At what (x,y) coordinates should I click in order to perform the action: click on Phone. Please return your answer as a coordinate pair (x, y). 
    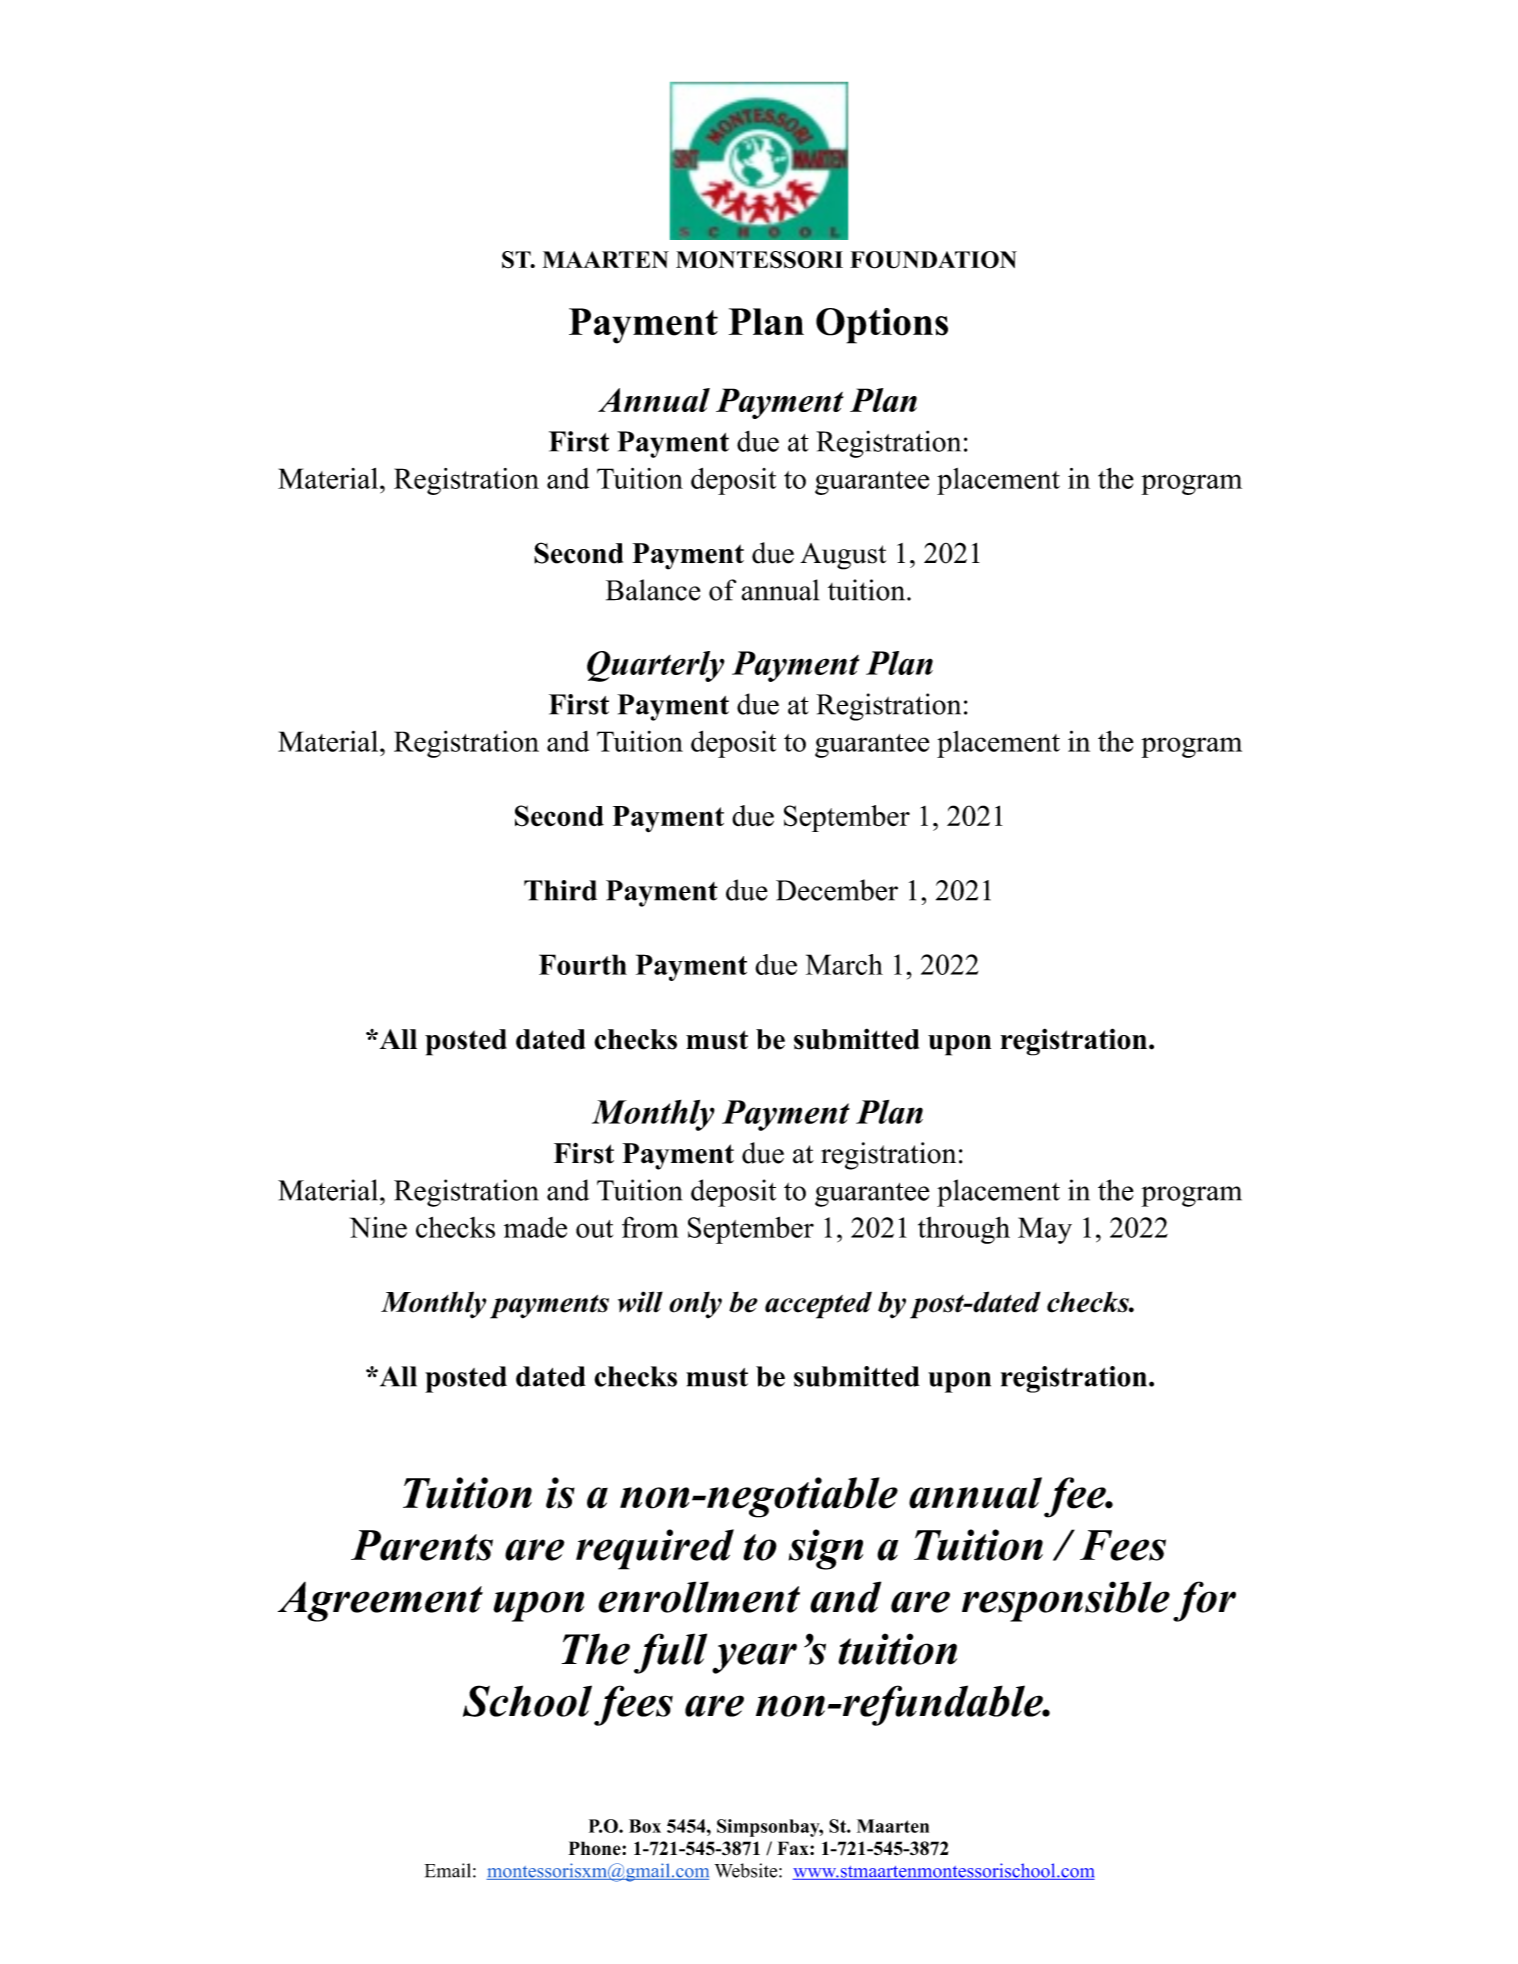
    Looking at the image, I should click on (595, 1848).
